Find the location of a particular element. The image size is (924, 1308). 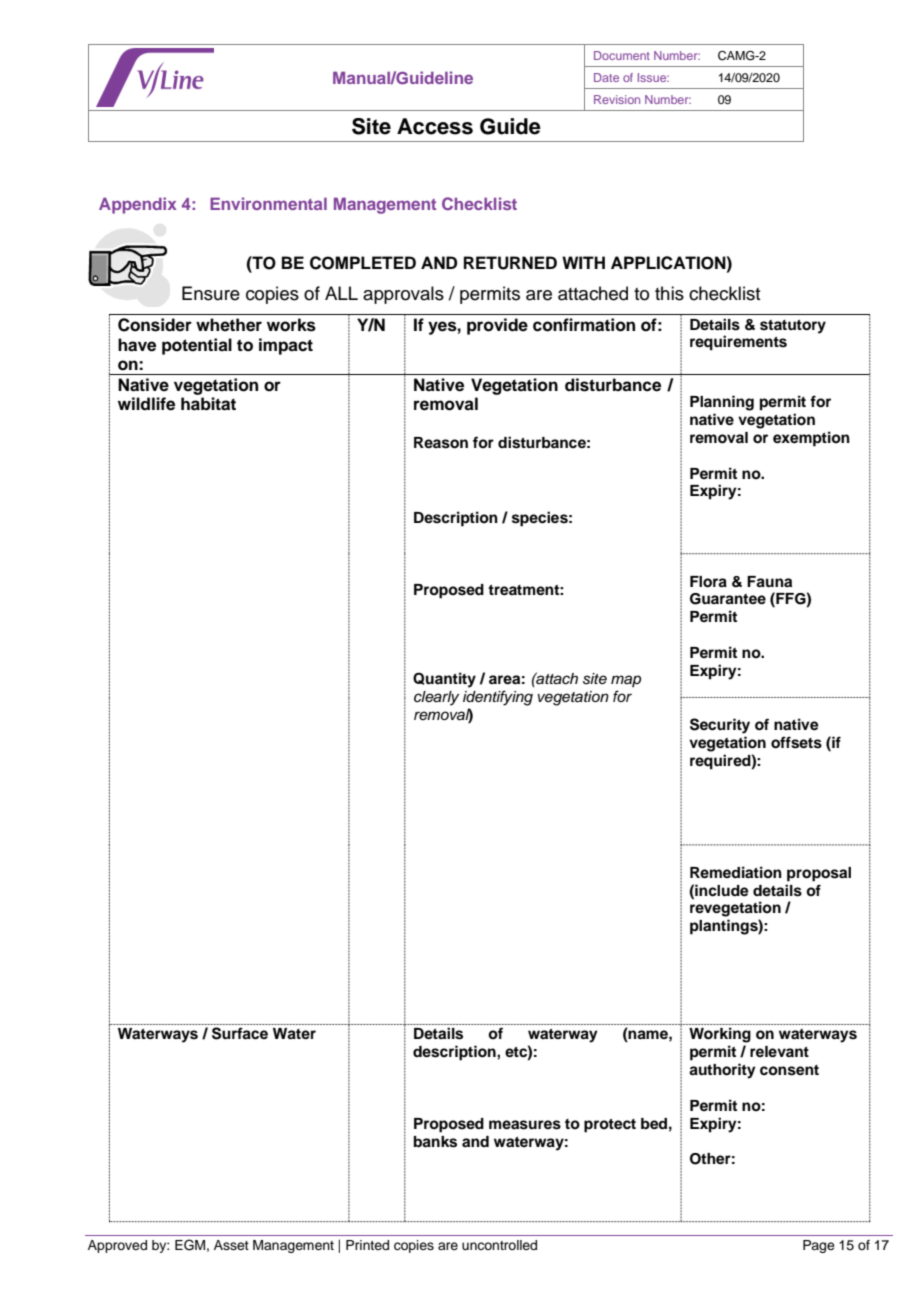

Revision is located at coordinates (617, 99).
